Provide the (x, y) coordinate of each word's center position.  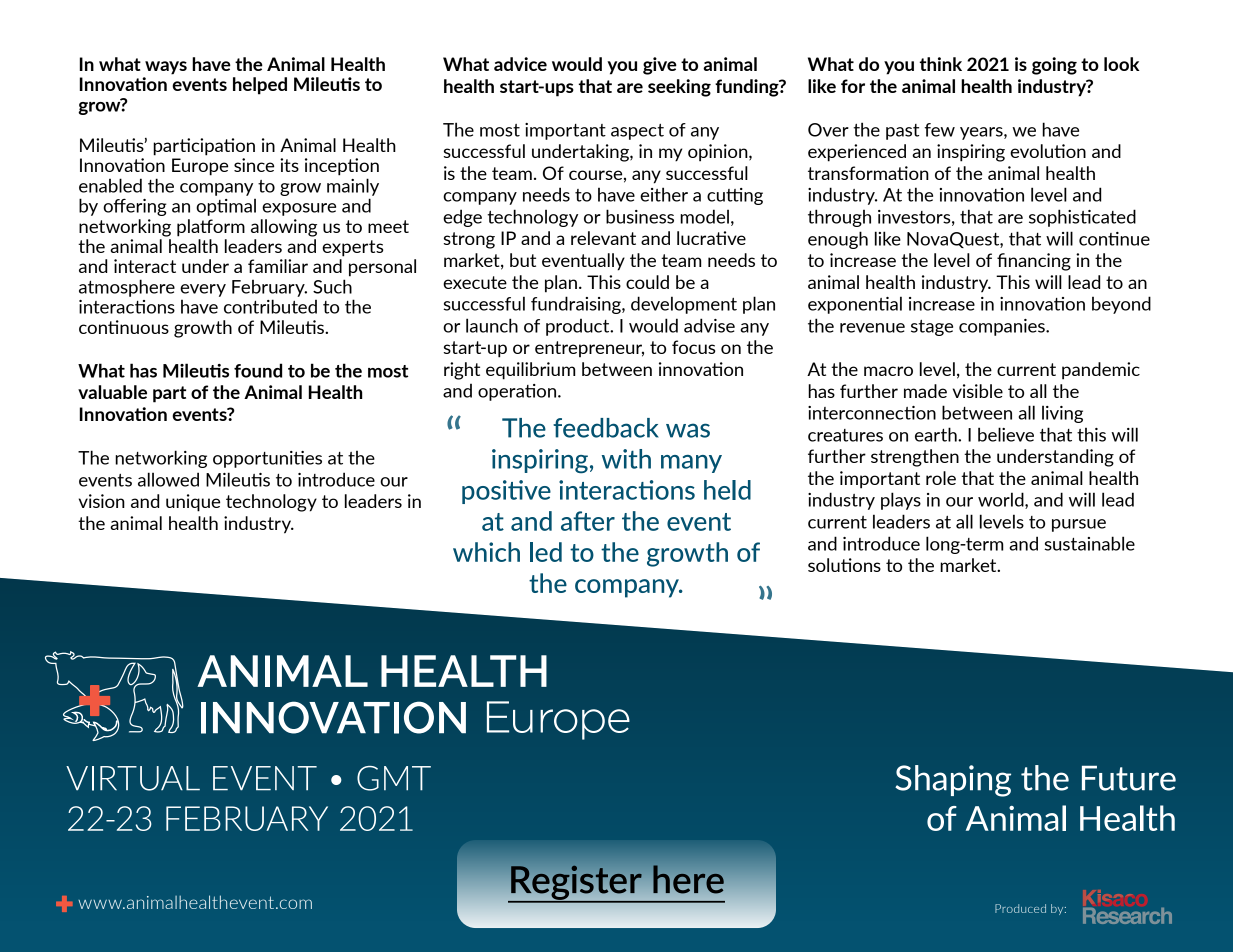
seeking (679, 88)
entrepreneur (589, 349)
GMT (394, 778)
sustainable (1090, 543)
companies (1003, 327)
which (486, 552)
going (1054, 66)
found (258, 370)
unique (193, 503)
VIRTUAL (133, 778)
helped (260, 86)
